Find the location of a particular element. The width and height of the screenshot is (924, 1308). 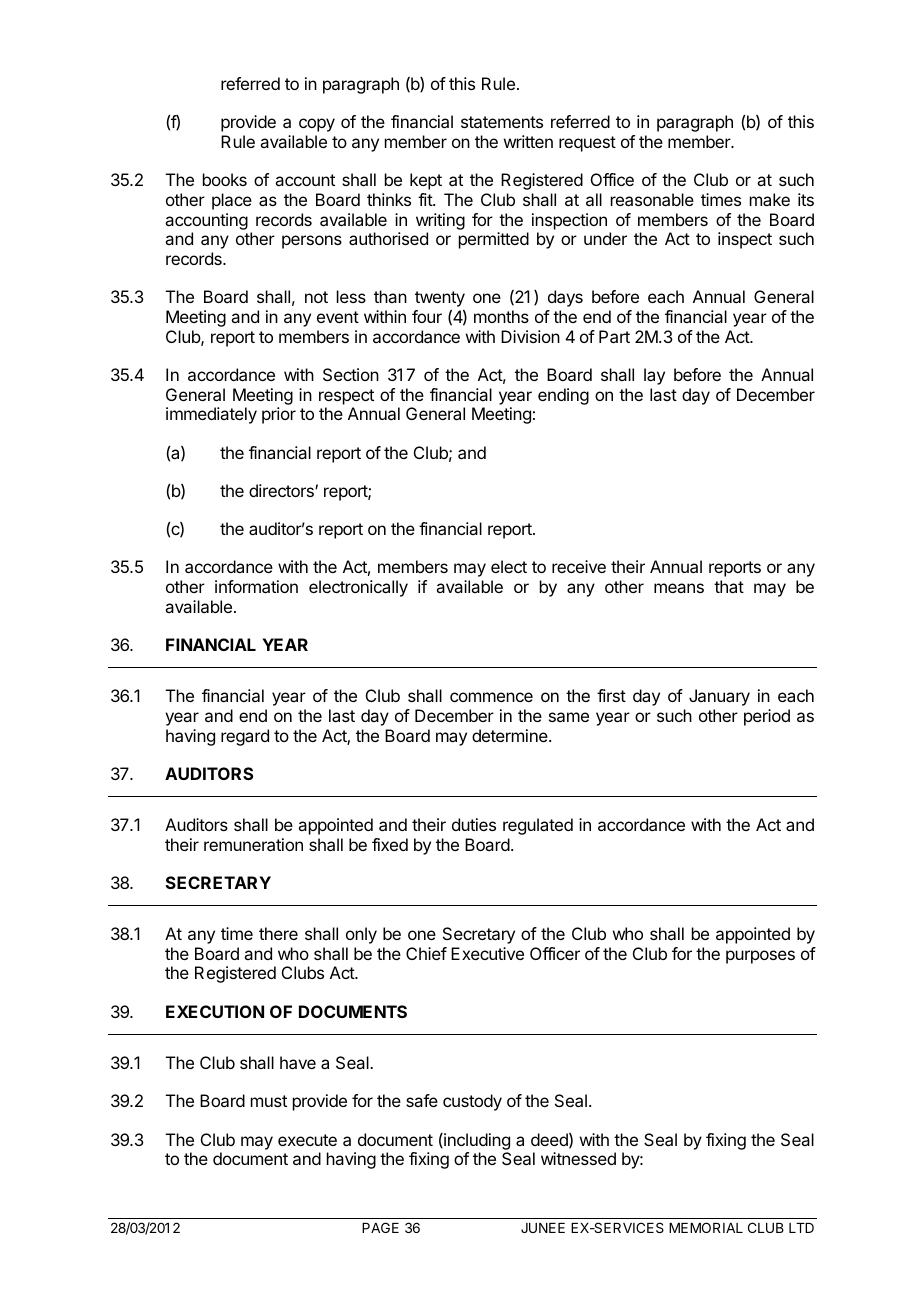

make is located at coordinates (770, 199).
